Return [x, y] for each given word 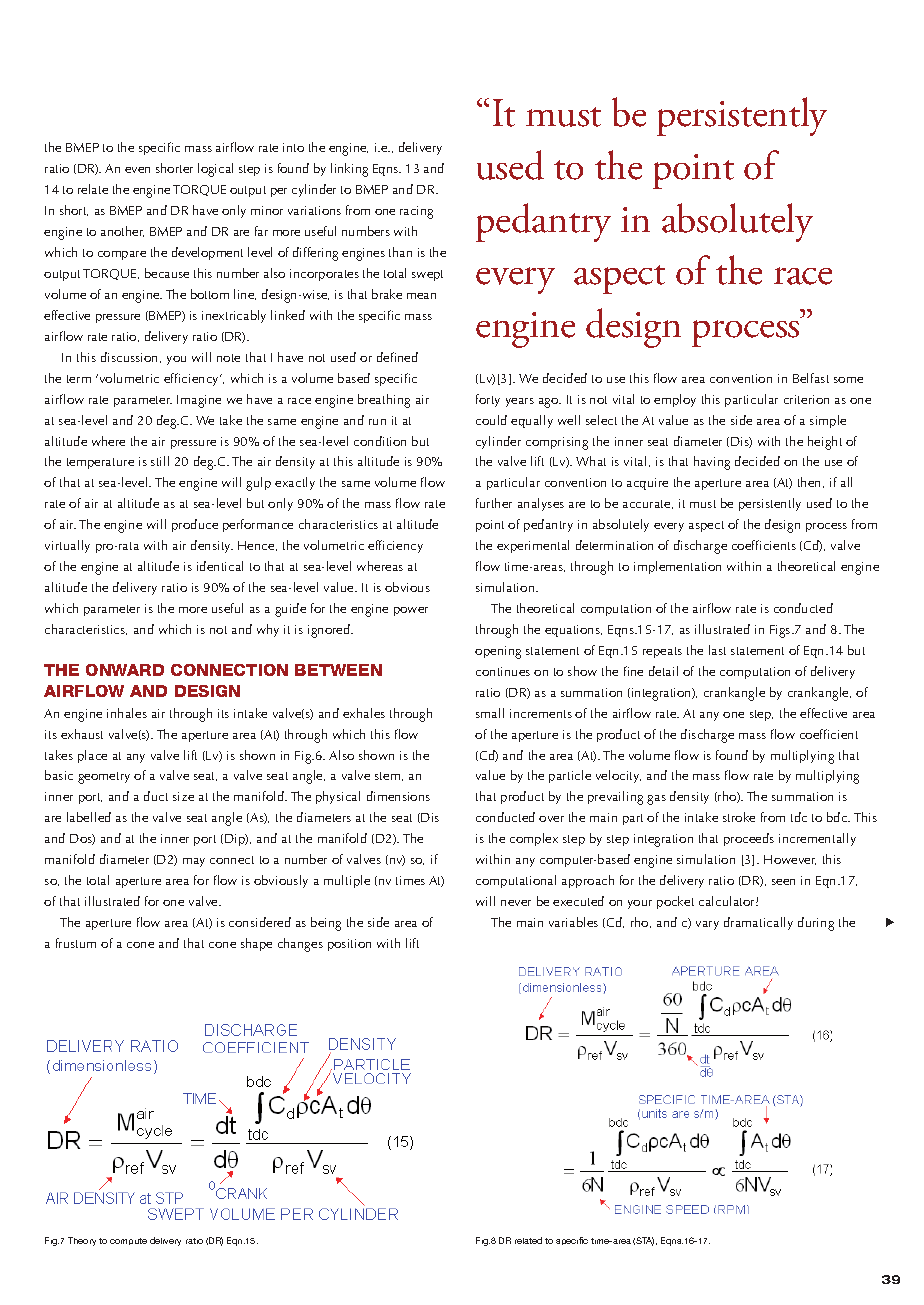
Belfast [811, 378]
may [194, 862]
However [790, 860]
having [712, 463]
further [494, 503]
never [516, 903]
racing [416, 212]
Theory [82, 1241]
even [137, 170]
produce [195, 525]
